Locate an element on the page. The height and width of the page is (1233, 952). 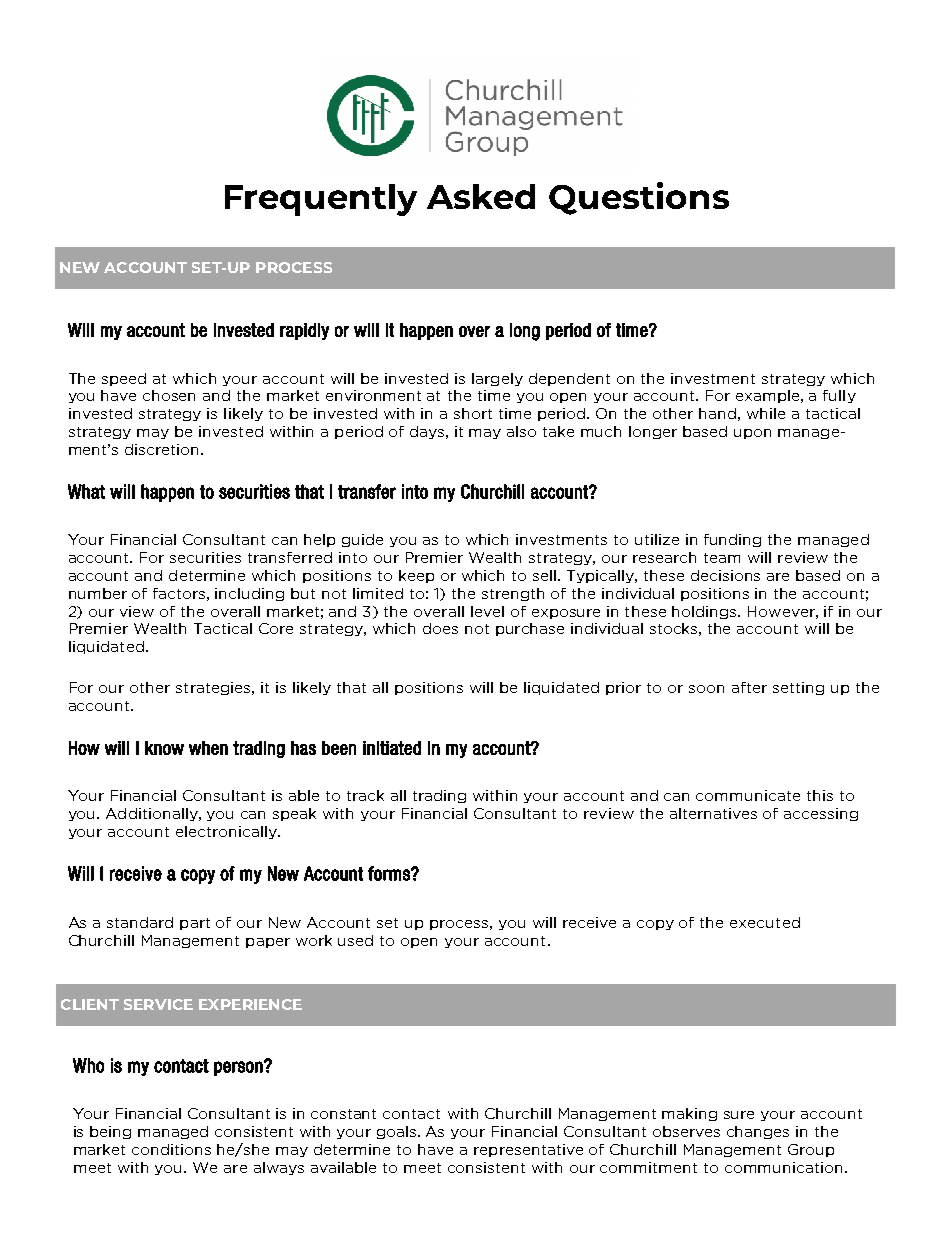
goals is located at coordinates (398, 1132).
